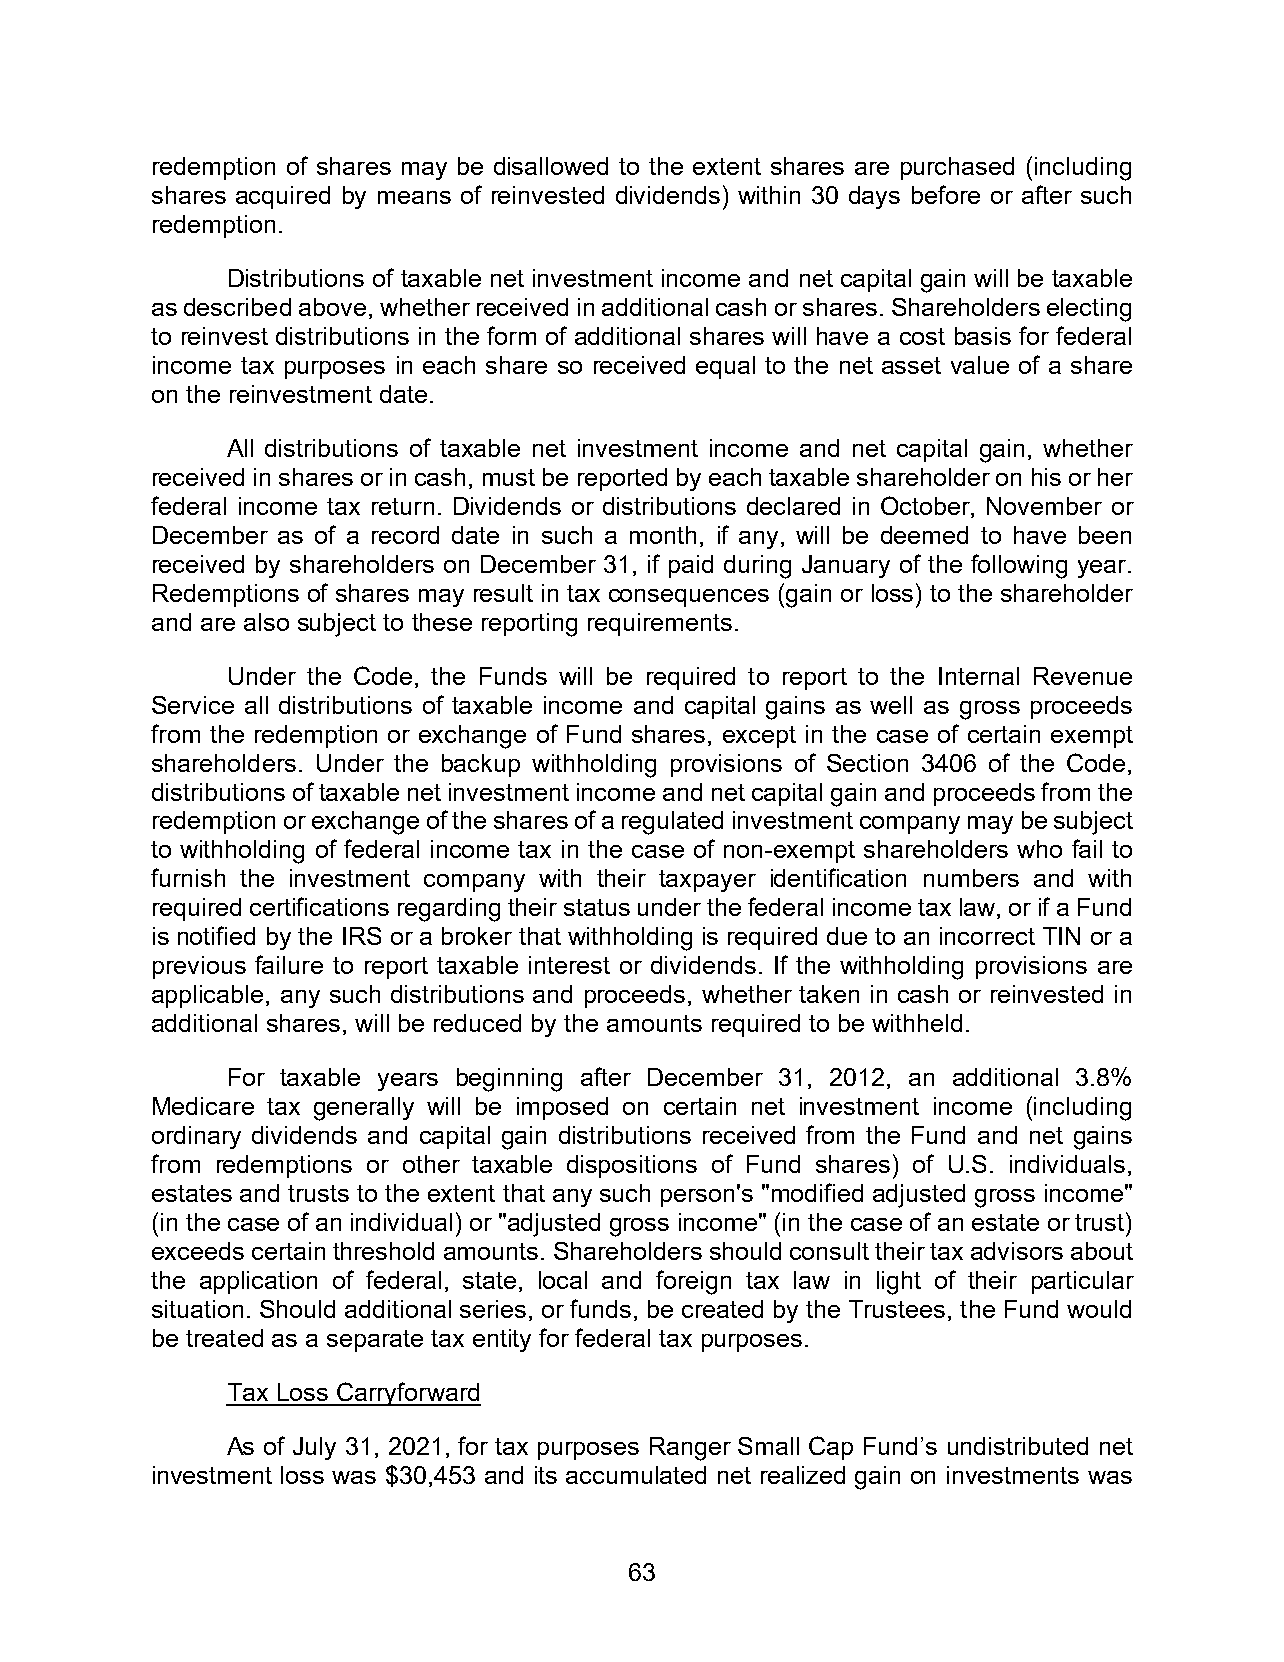 This image has height=1662, width=1284. What do you see at coordinates (314, 1448) in the image?
I see `July` at bounding box center [314, 1448].
